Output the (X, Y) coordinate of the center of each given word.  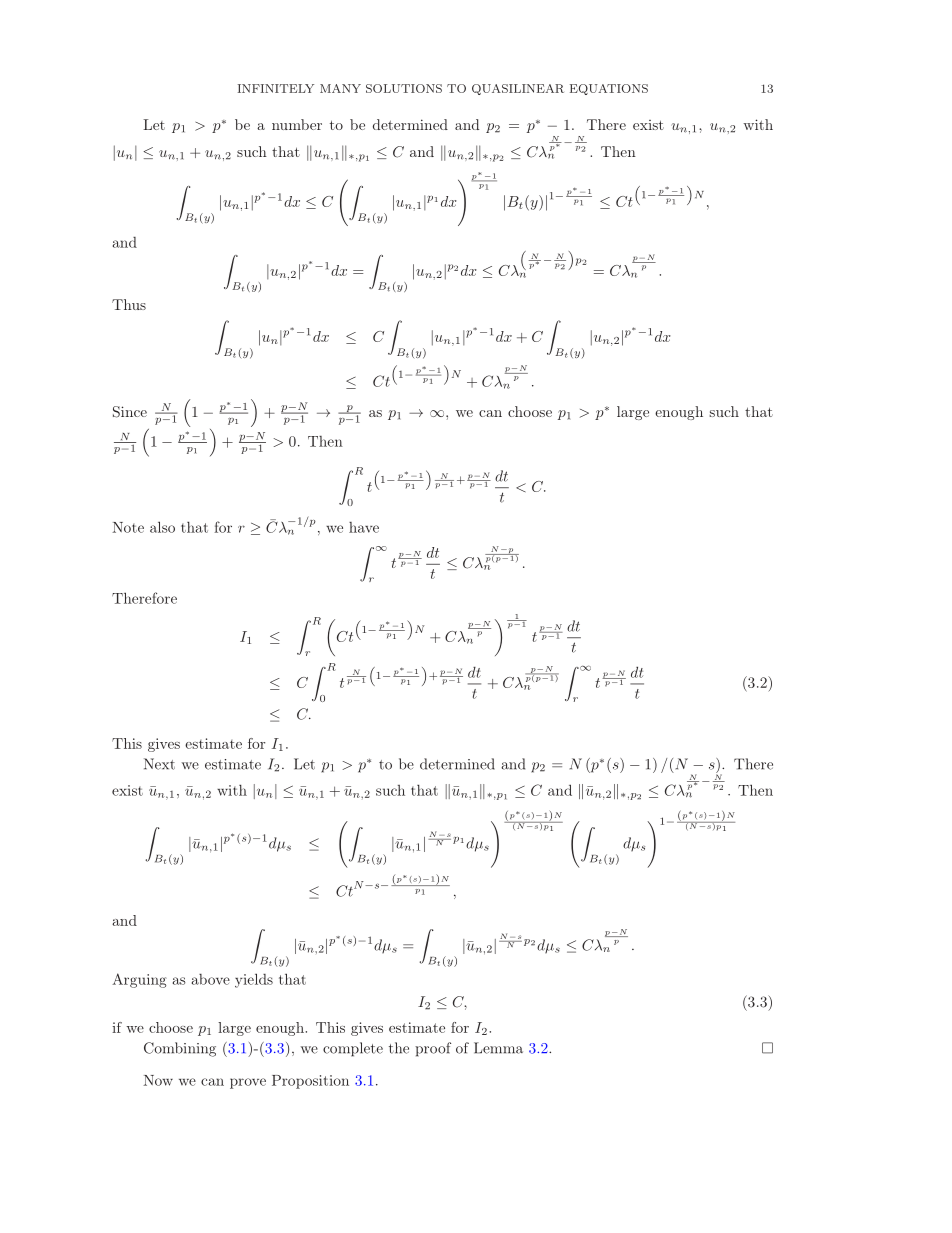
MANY (340, 88)
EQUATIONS (609, 89)
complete (353, 1049)
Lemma (498, 1048)
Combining (180, 1049)
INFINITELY (276, 88)
